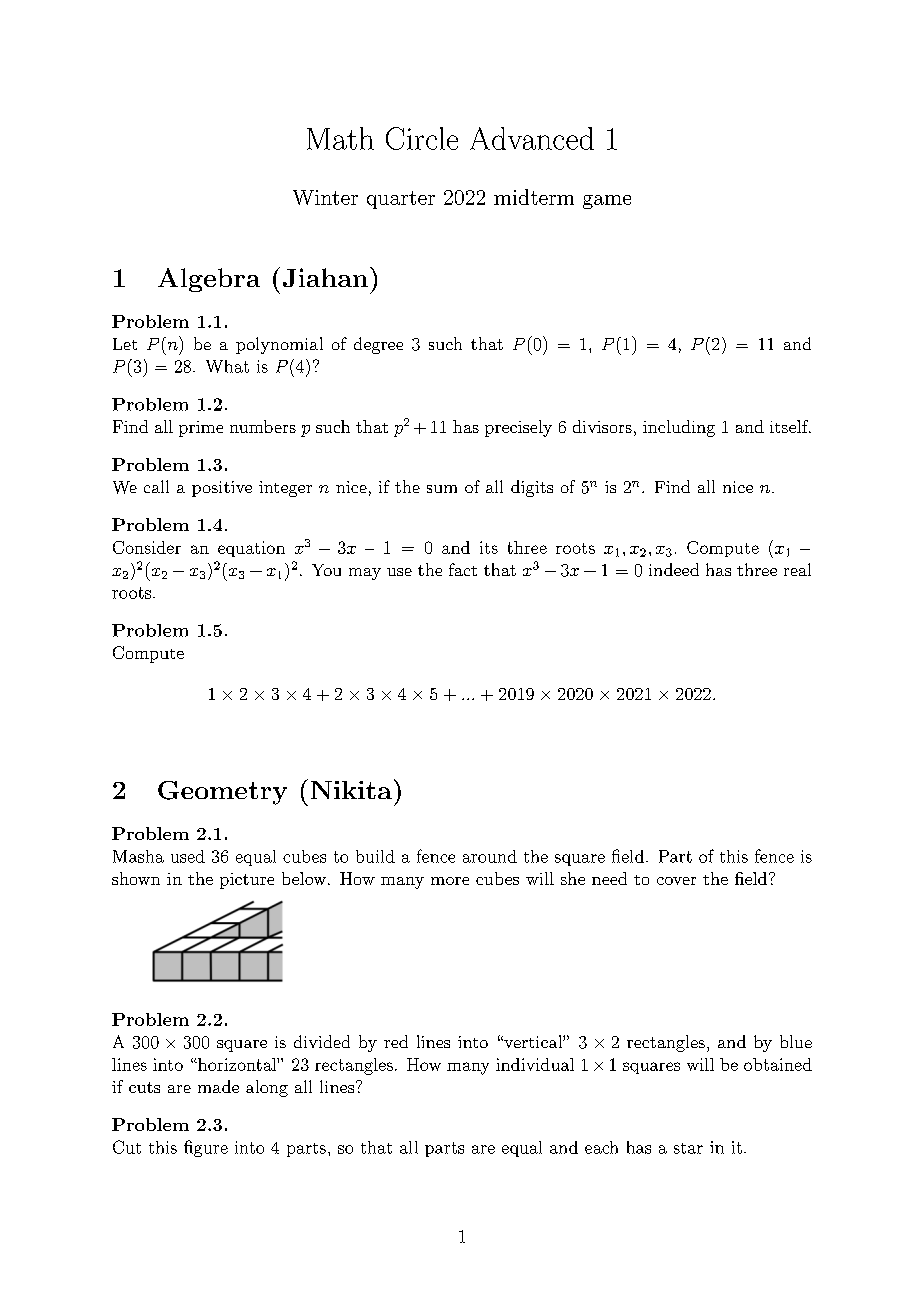  Describe the element at coordinates (463, 569) in the document. I see `fact` at that location.
